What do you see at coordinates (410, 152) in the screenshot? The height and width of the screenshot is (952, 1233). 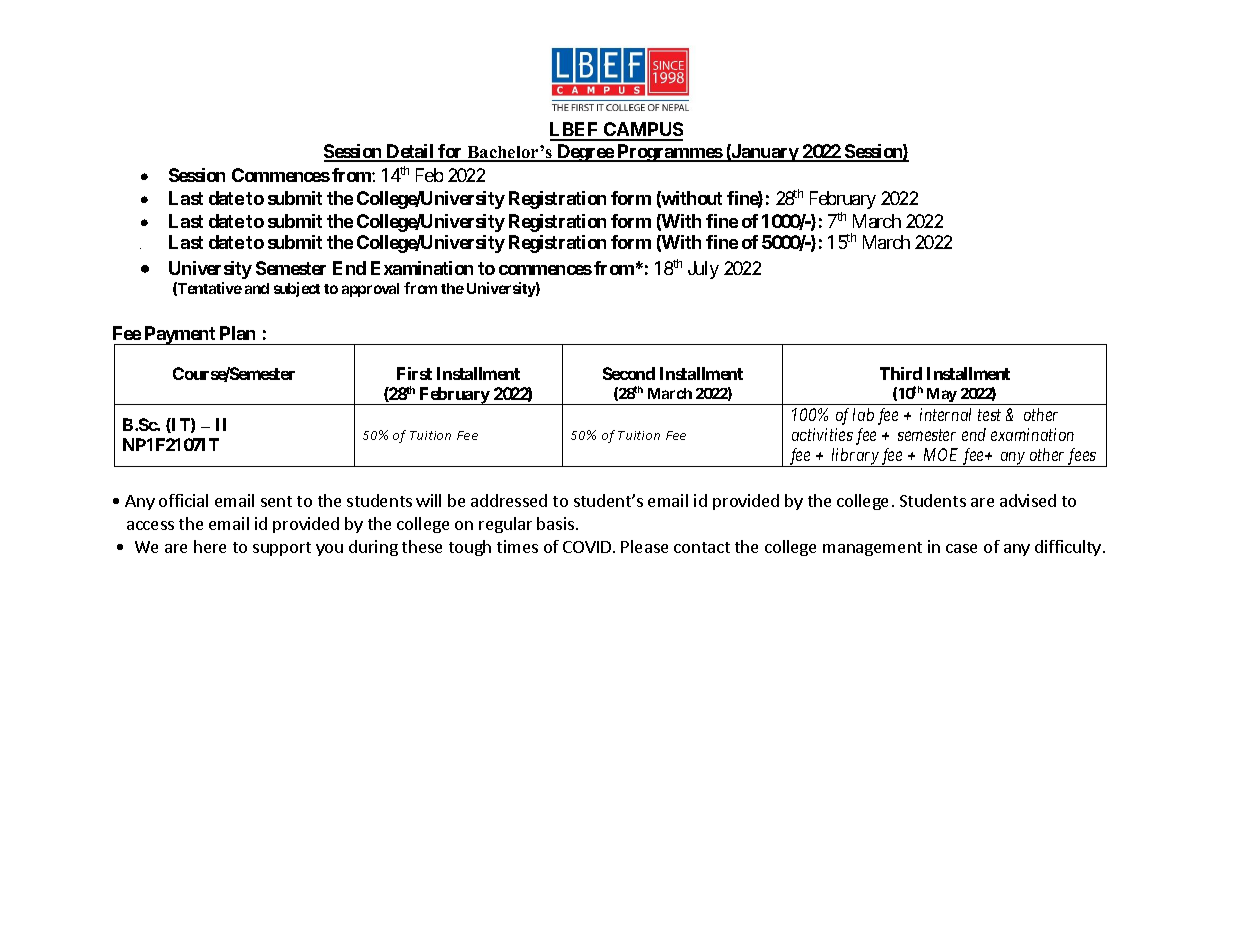 I see `Detail` at bounding box center [410, 152].
